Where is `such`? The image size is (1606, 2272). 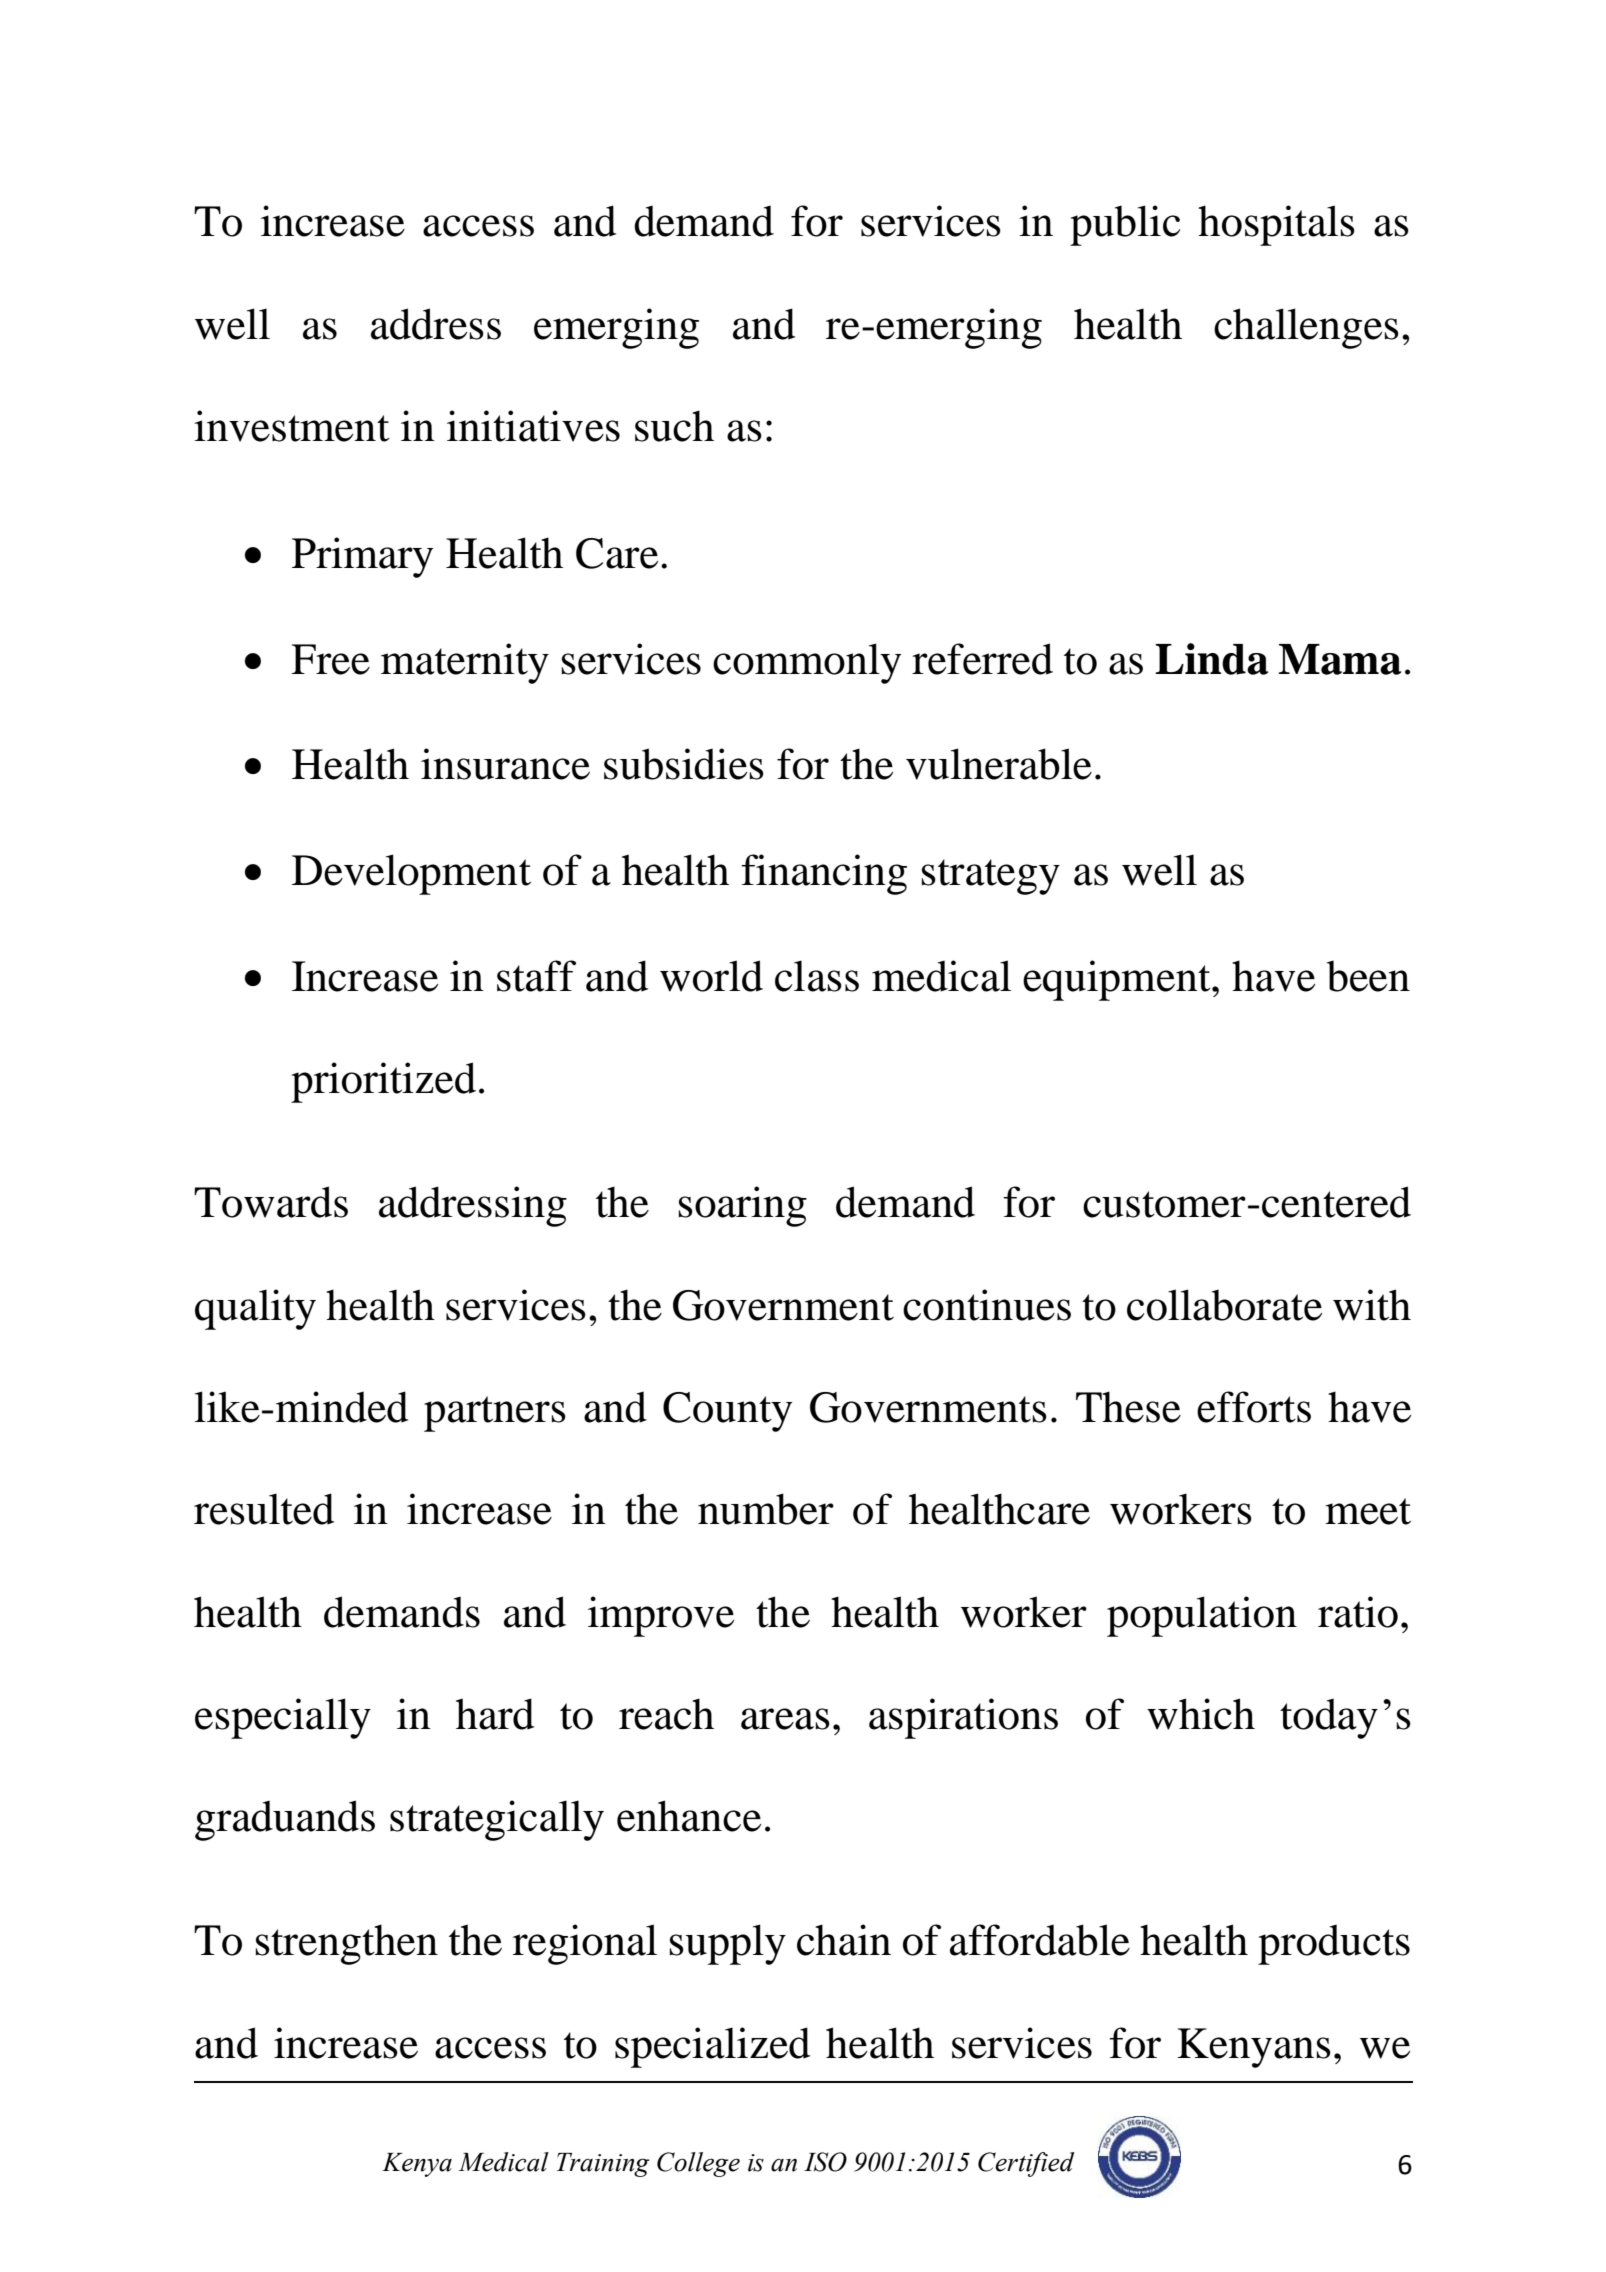 such is located at coordinates (674, 426).
